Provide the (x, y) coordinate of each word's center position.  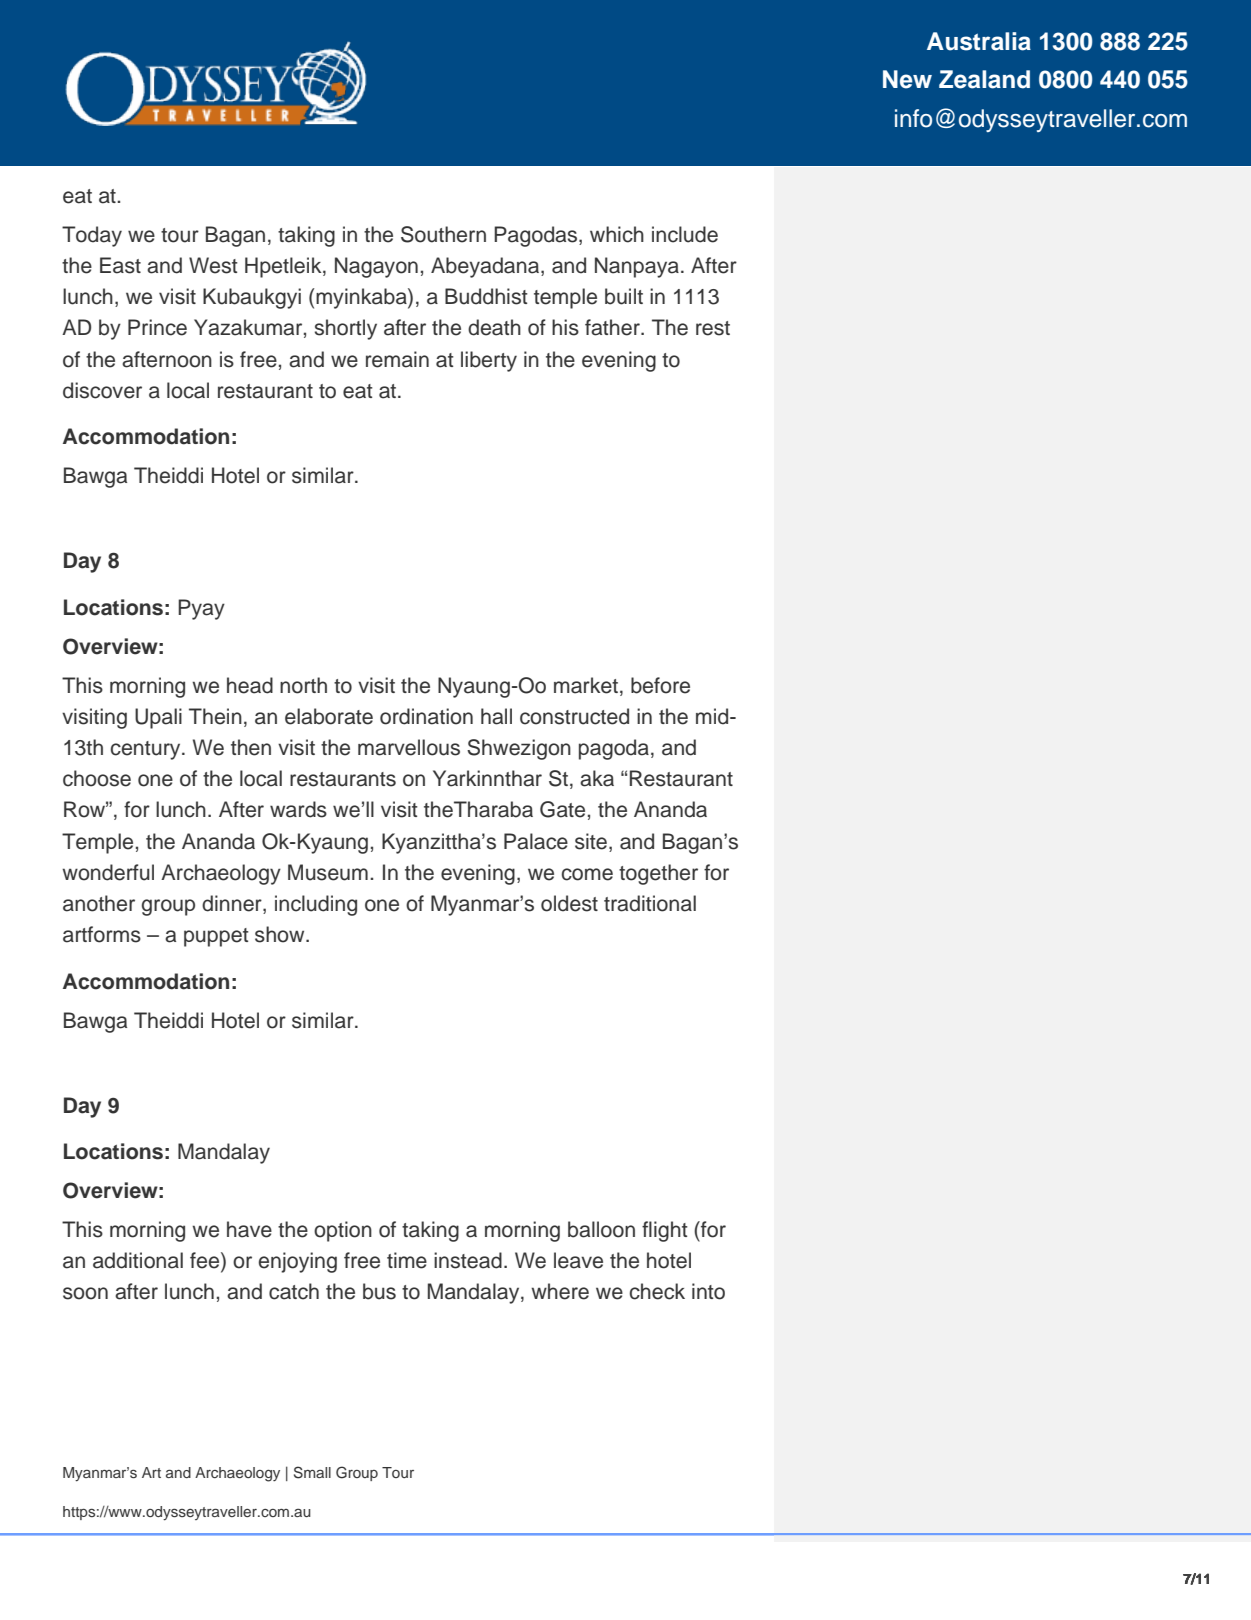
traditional (650, 903)
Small (312, 1472)
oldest (569, 903)
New (907, 79)
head (250, 685)
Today (92, 236)
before (660, 685)
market (586, 685)
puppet (216, 937)
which (617, 234)
